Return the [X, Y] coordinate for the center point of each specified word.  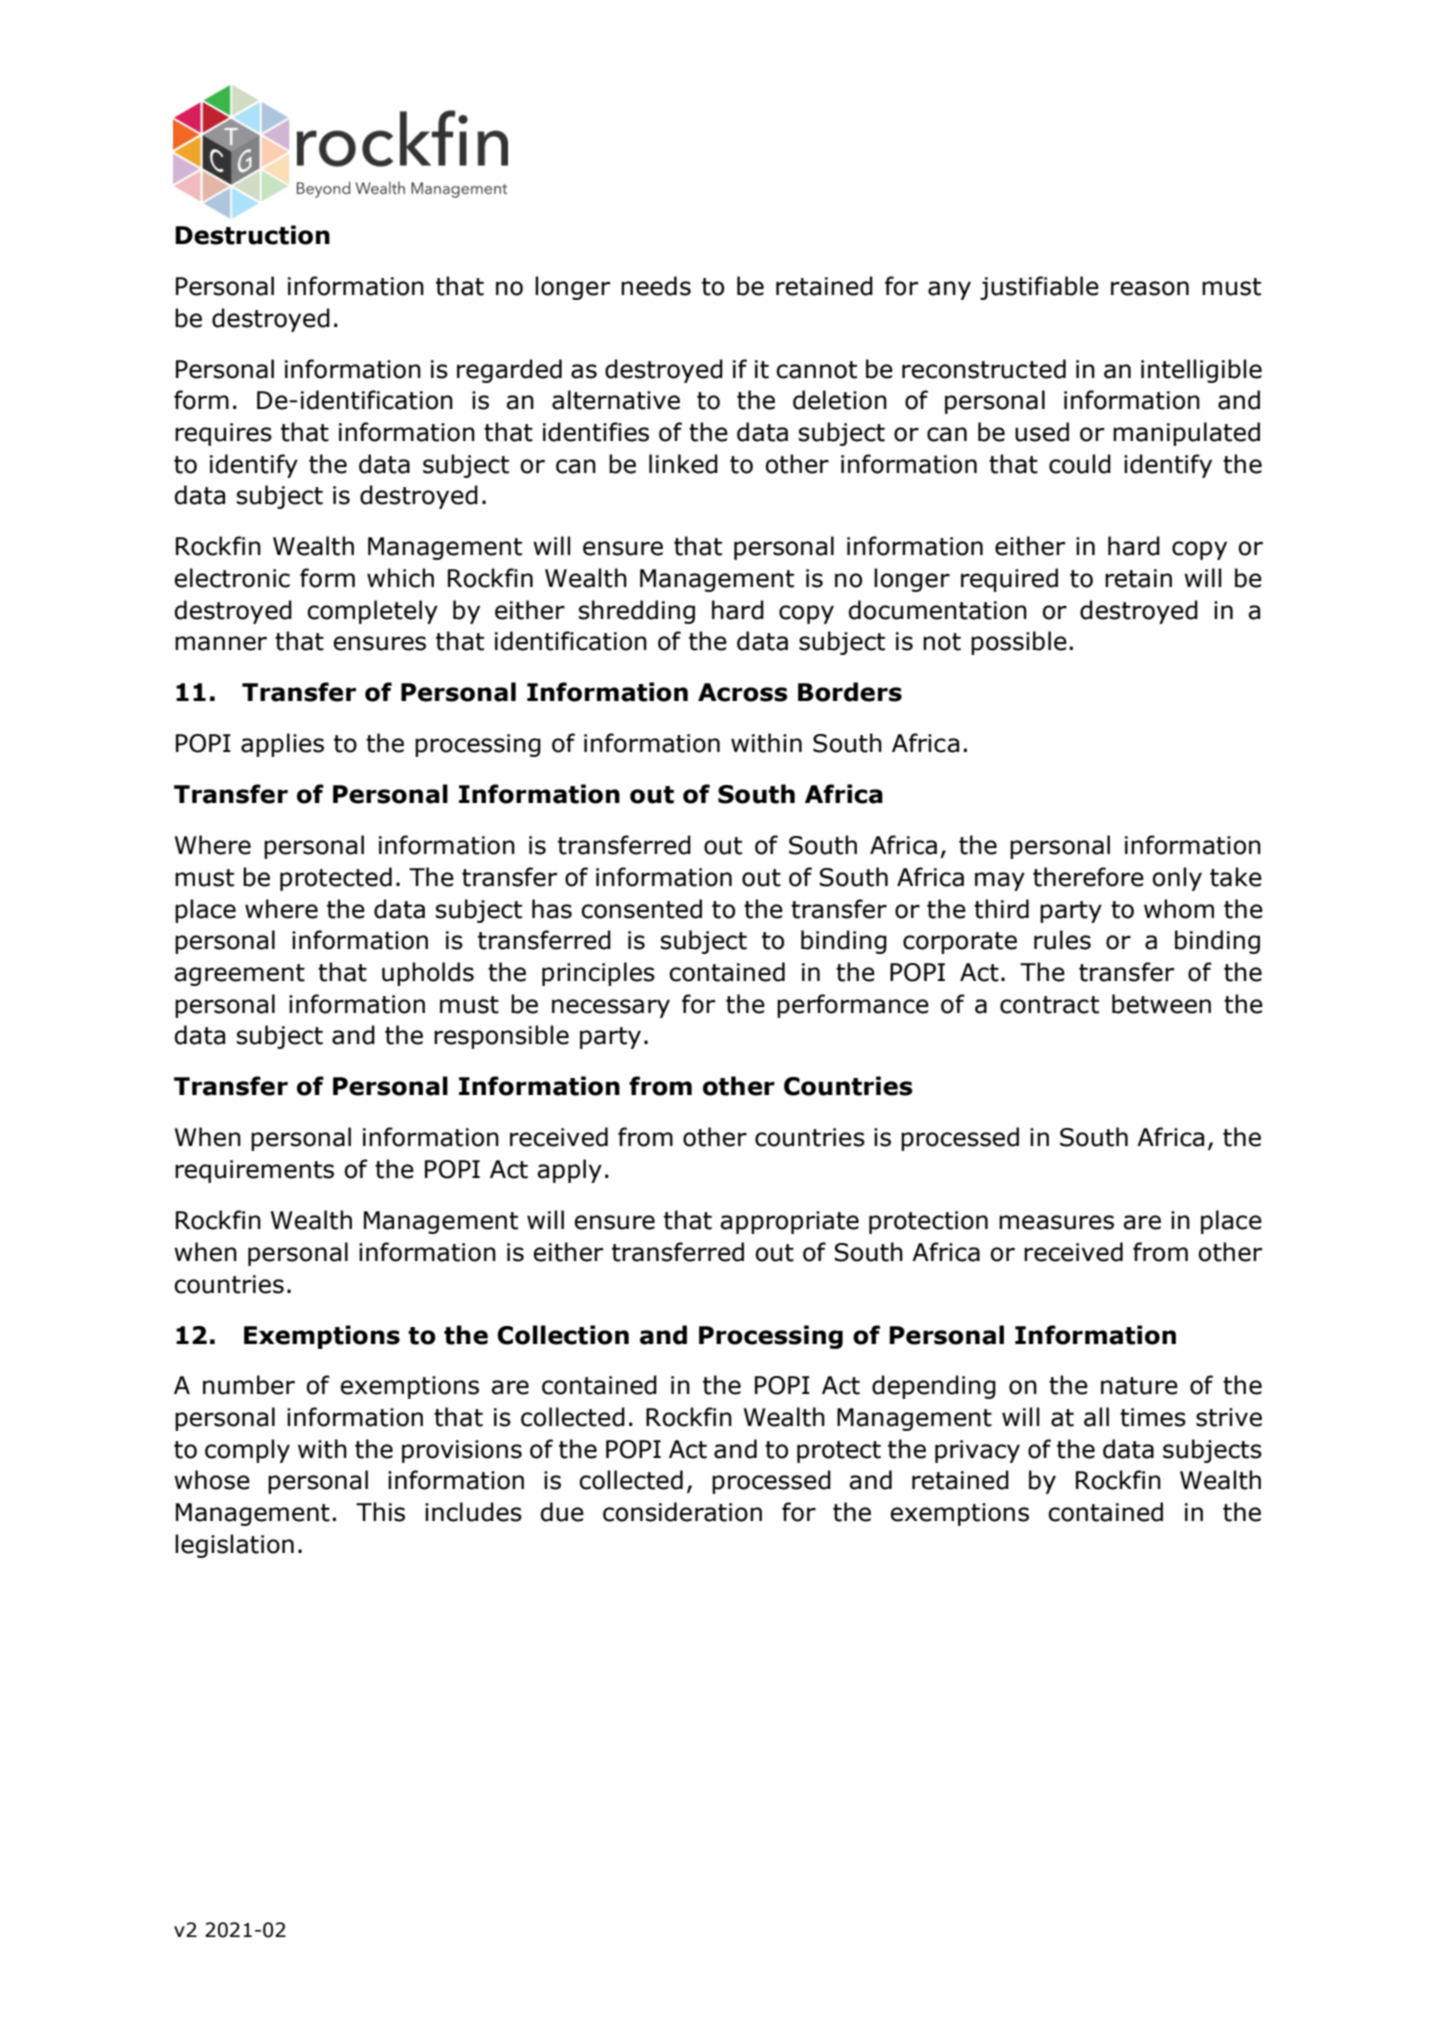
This [380, 1512]
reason [1150, 288]
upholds [428, 974]
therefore [1088, 877]
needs [656, 286]
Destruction [252, 235]
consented [641, 909]
